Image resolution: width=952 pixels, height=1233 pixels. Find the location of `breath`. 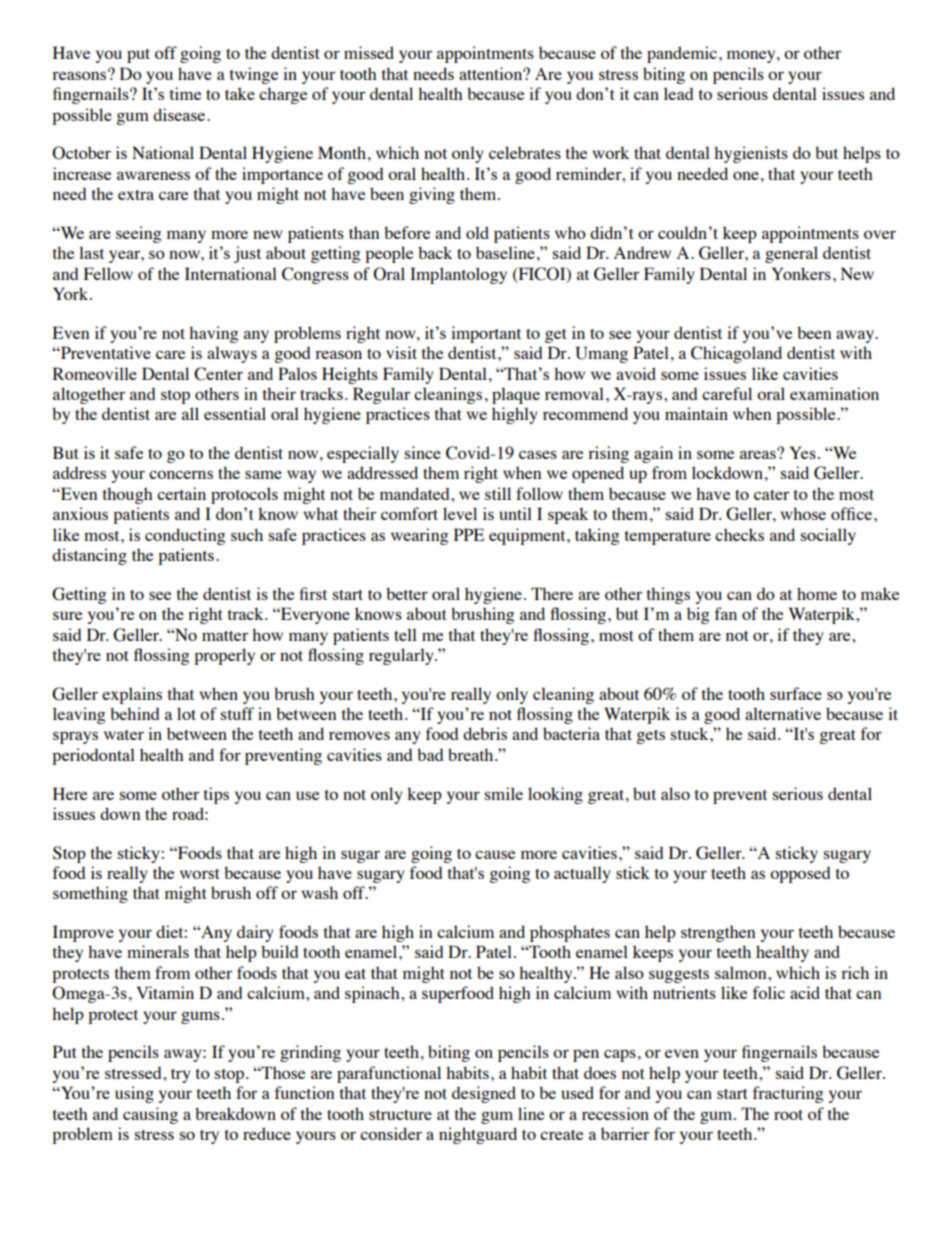

breath is located at coordinates (472, 754).
